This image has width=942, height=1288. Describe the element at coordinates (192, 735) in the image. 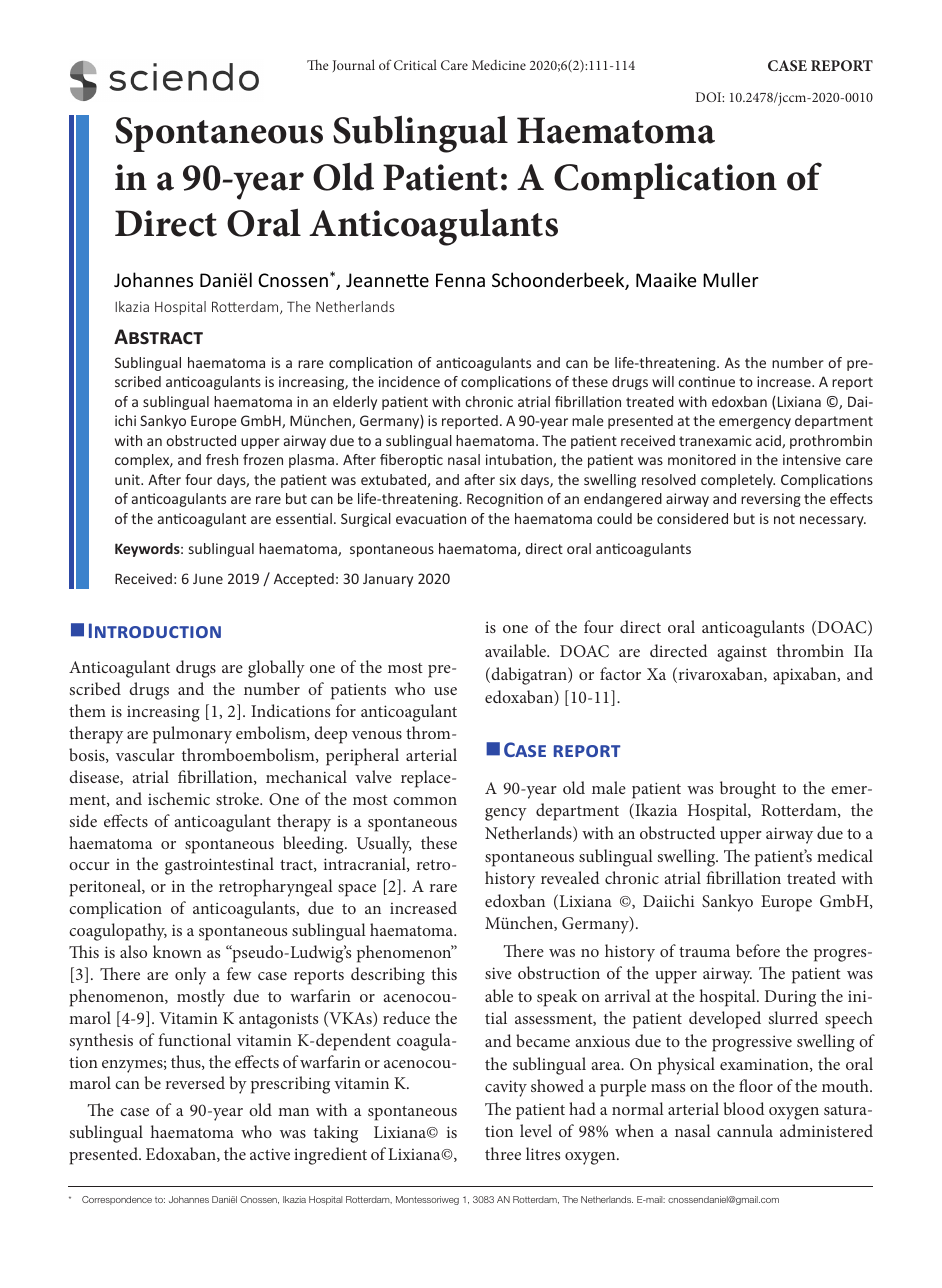

I see `pulmonary` at that location.
